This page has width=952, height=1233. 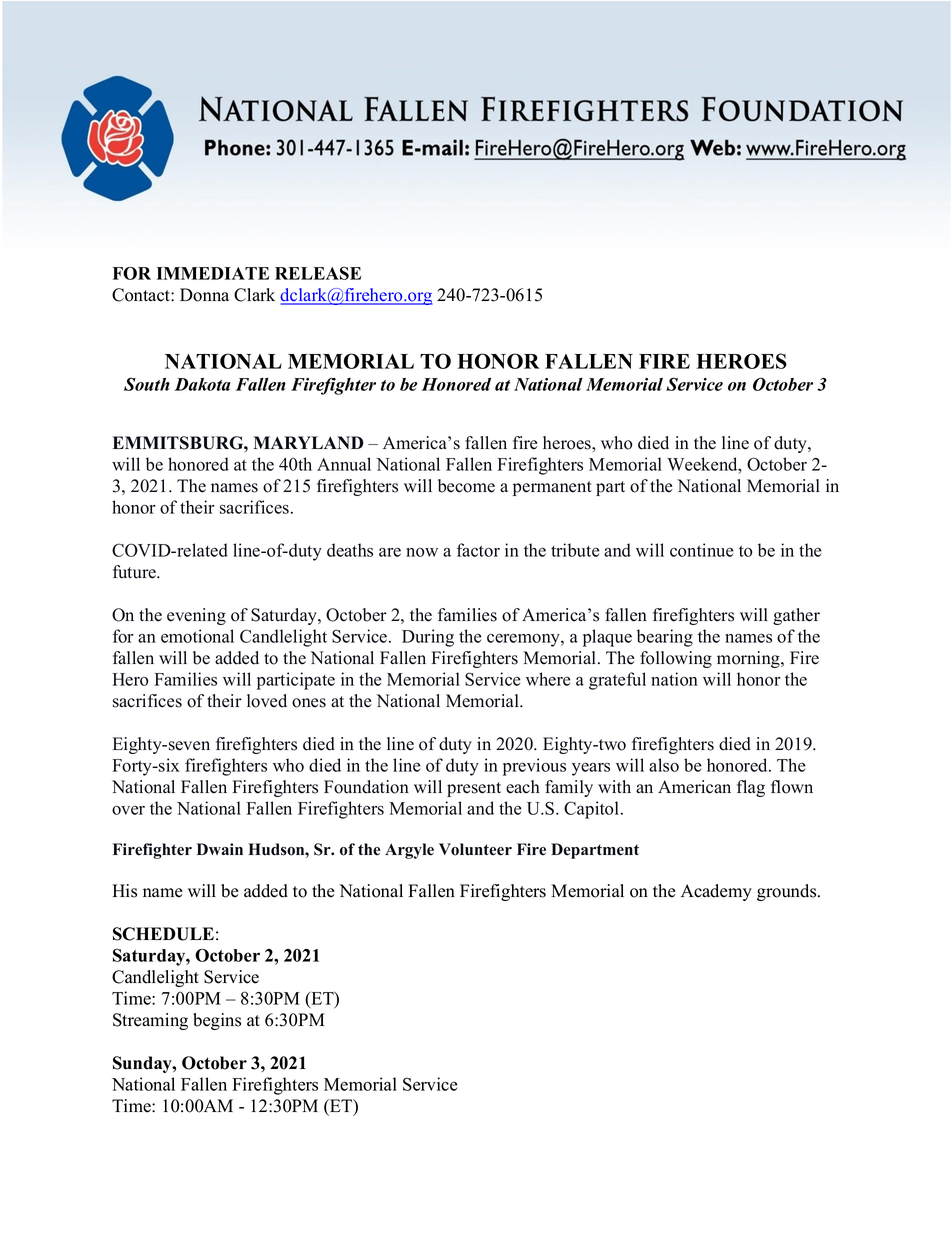 I want to click on continue, so click(x=701, y=550).
